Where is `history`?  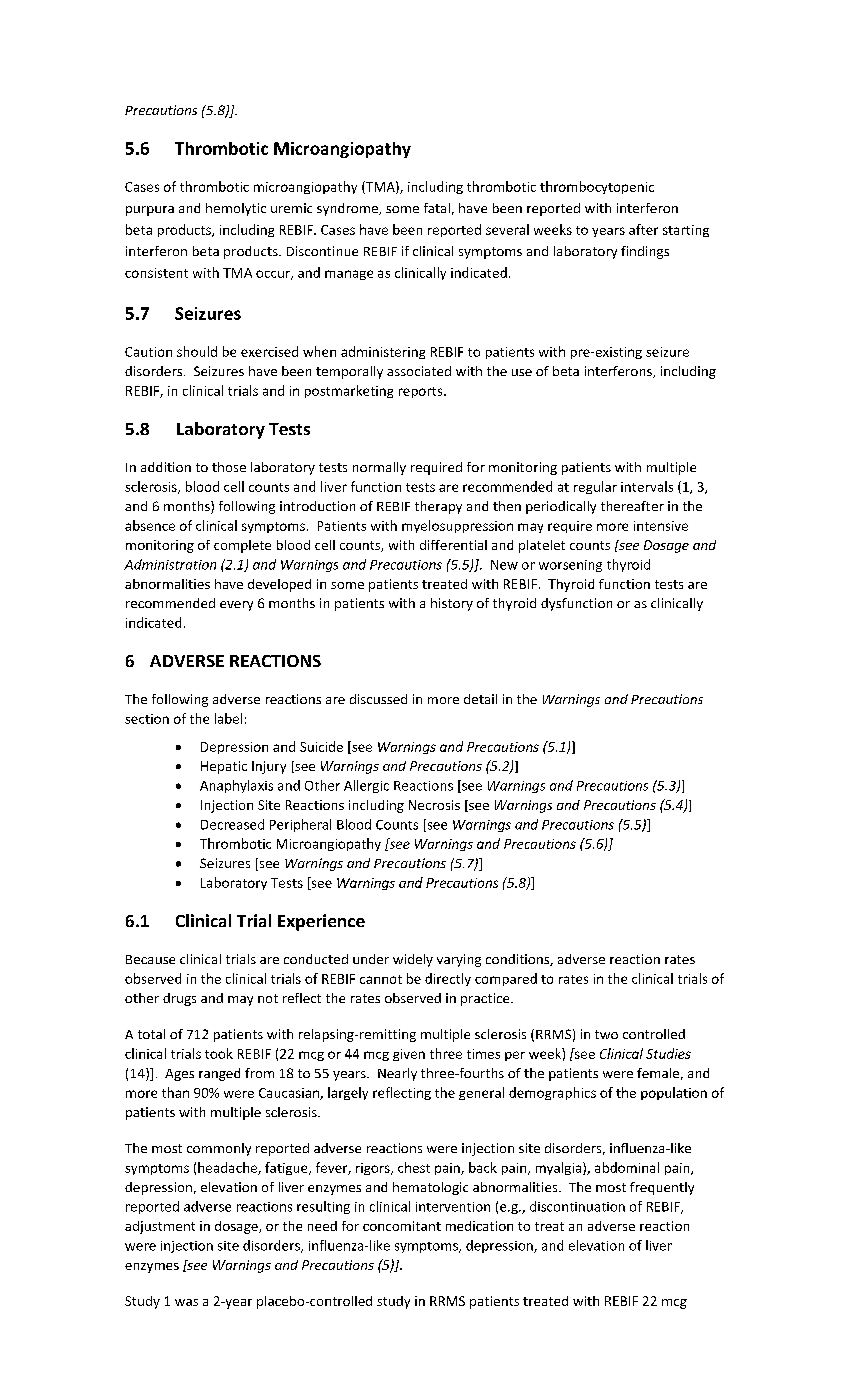
history is located at coordinates (452, 604).
